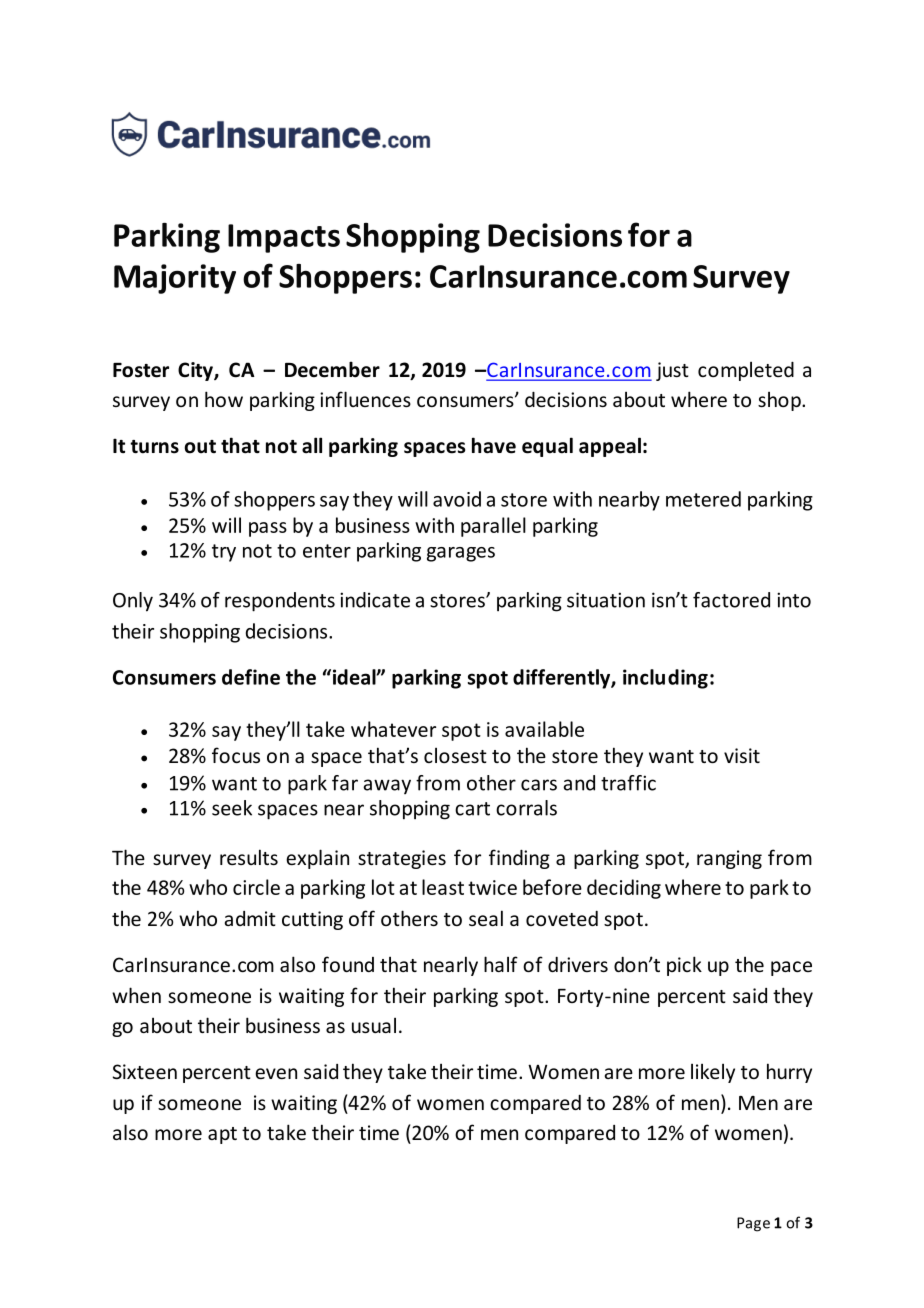 The image size is (924, 1308). Describe the element at coordinates (494, 445) in the screenshot. I see `have` at that location.
